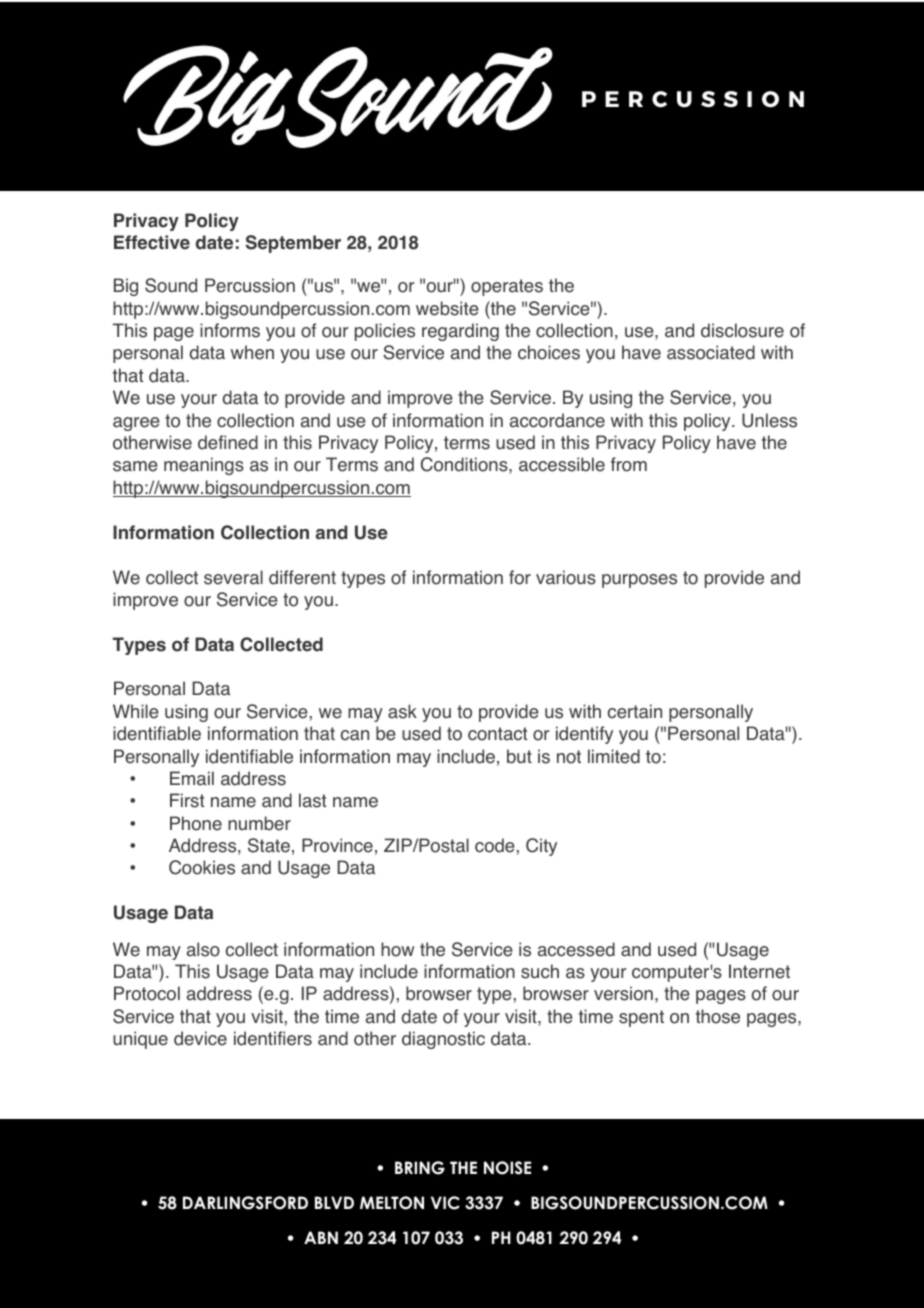 The width and height of the page is (924, 1308). What do you see at coordinates (742, 330) in the page?
I see `disclosure` at bounding box center [742, 330].
